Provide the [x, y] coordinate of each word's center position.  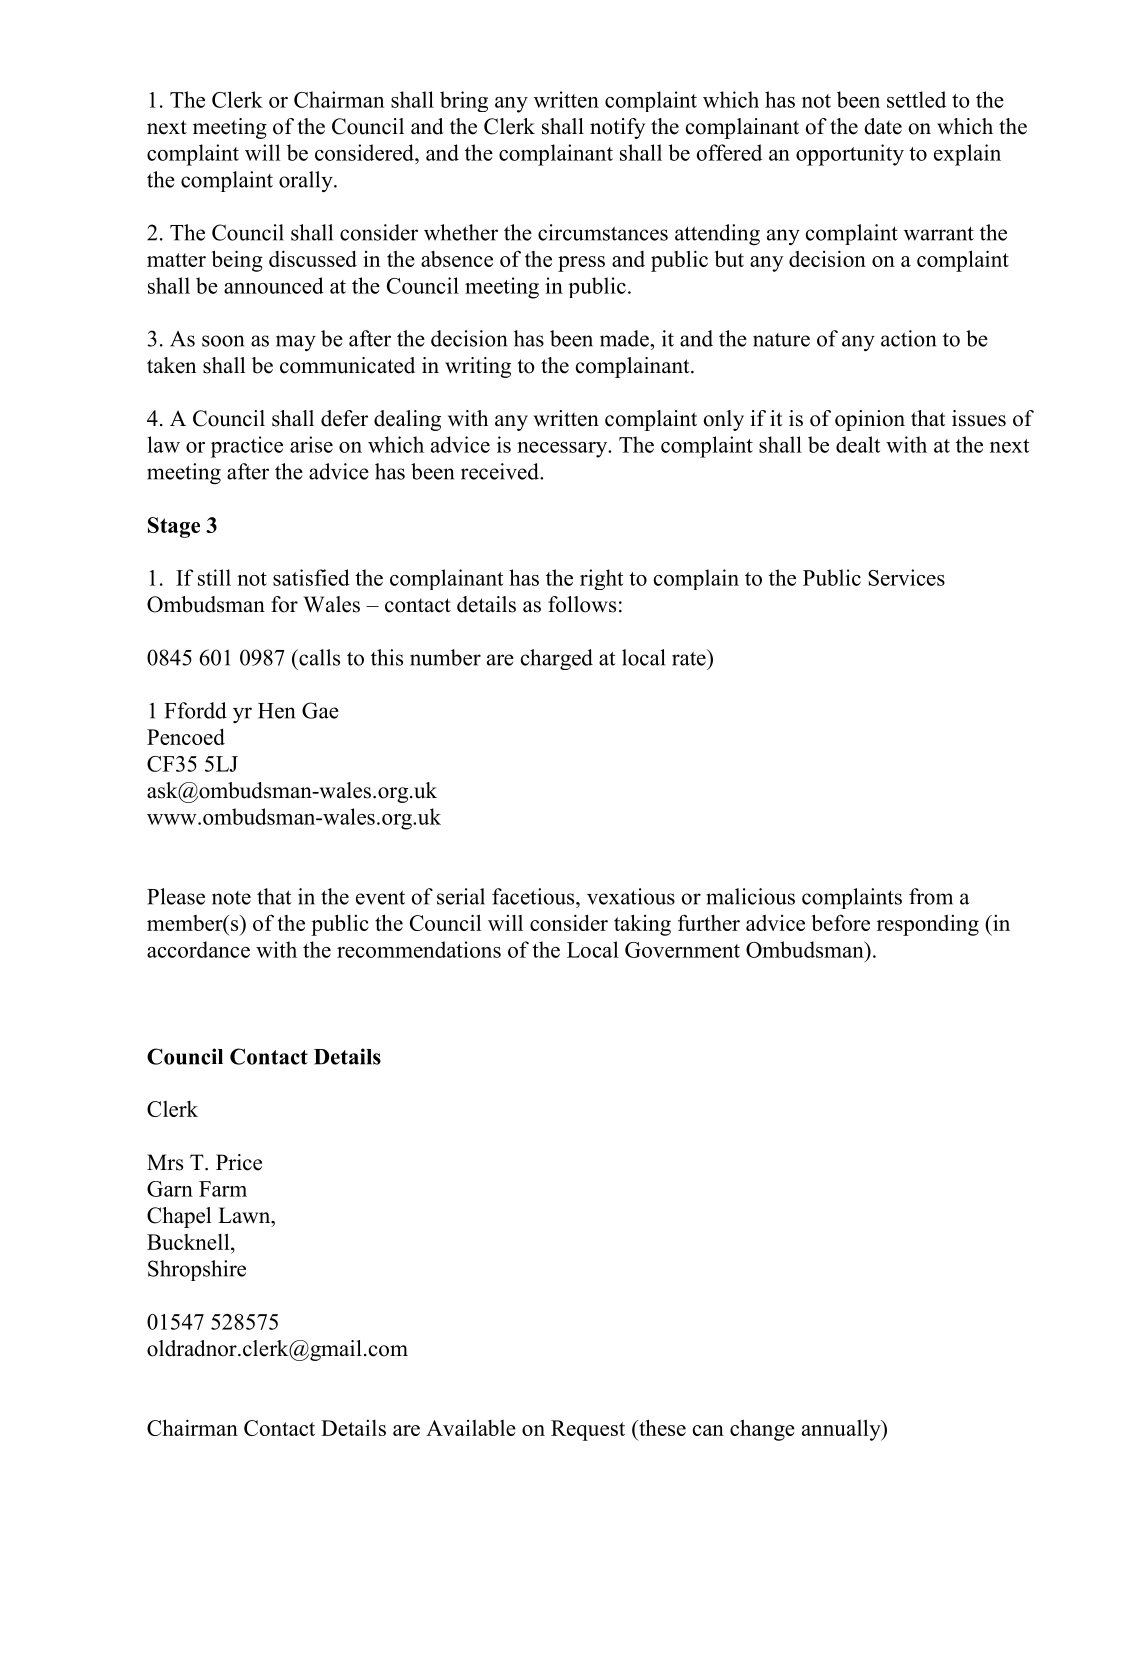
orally [307, 181]
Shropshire [197, 1270]
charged [557, 659]
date [883, 126]
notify [617, 128]
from [931, 896]
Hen [276, 711]
